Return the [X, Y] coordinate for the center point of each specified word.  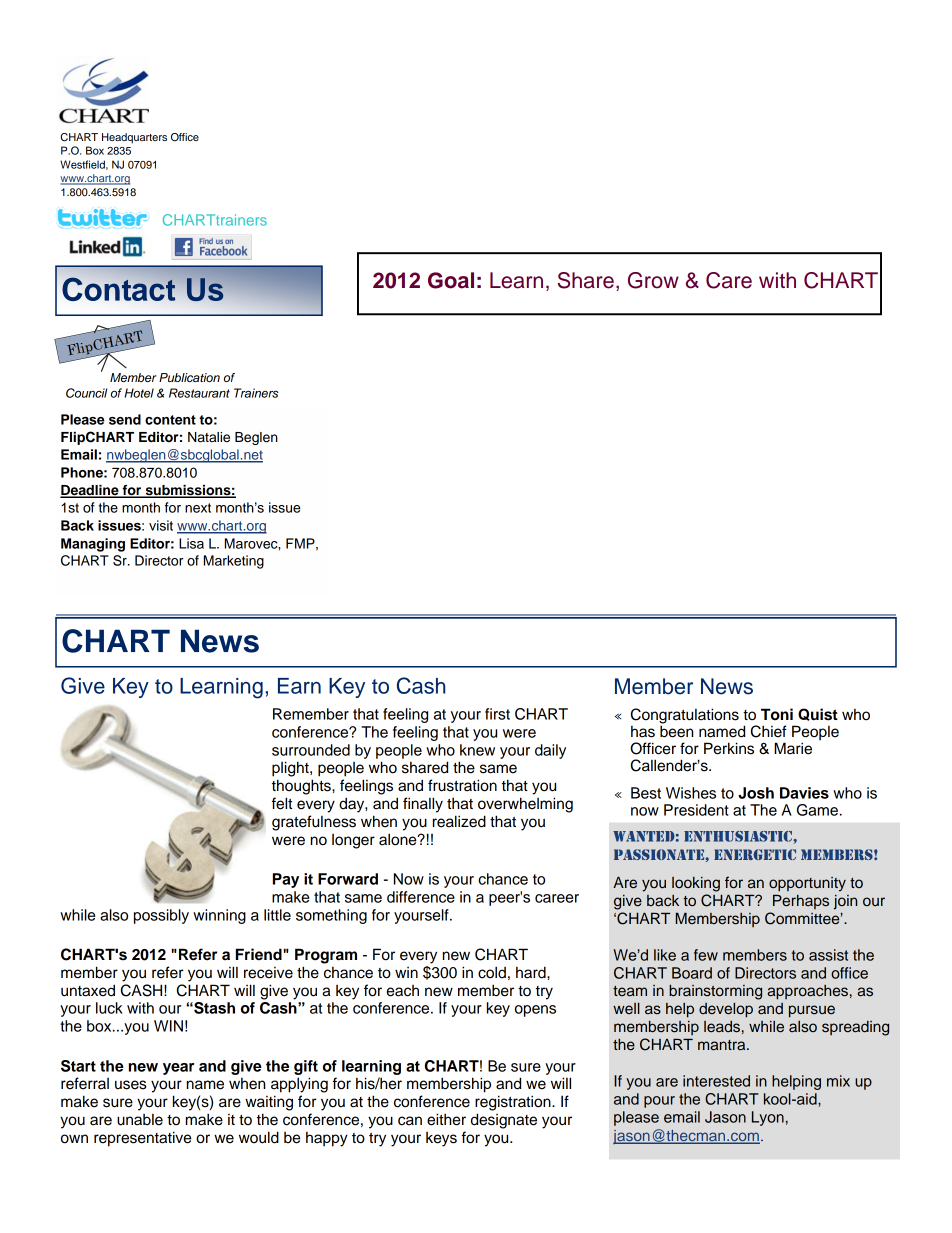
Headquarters [134, 138]
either [446, 1119]
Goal [451, 280]
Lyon [768, 1118]
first [497, 714]
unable [140, 1120]
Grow [653, 280]
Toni [777, 714]
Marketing [234, 562]
